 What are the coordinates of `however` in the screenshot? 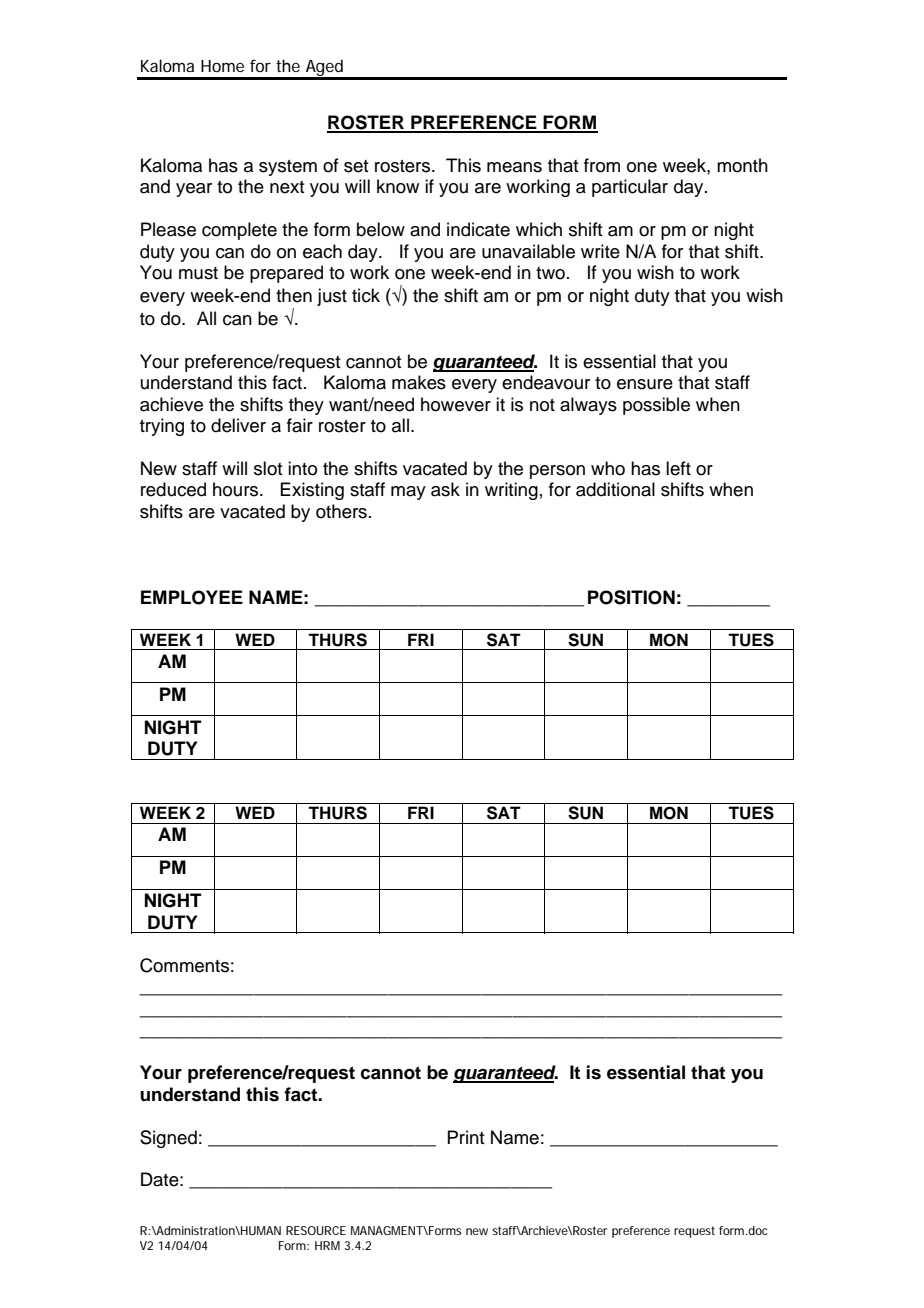 It's located at (456, 404).
